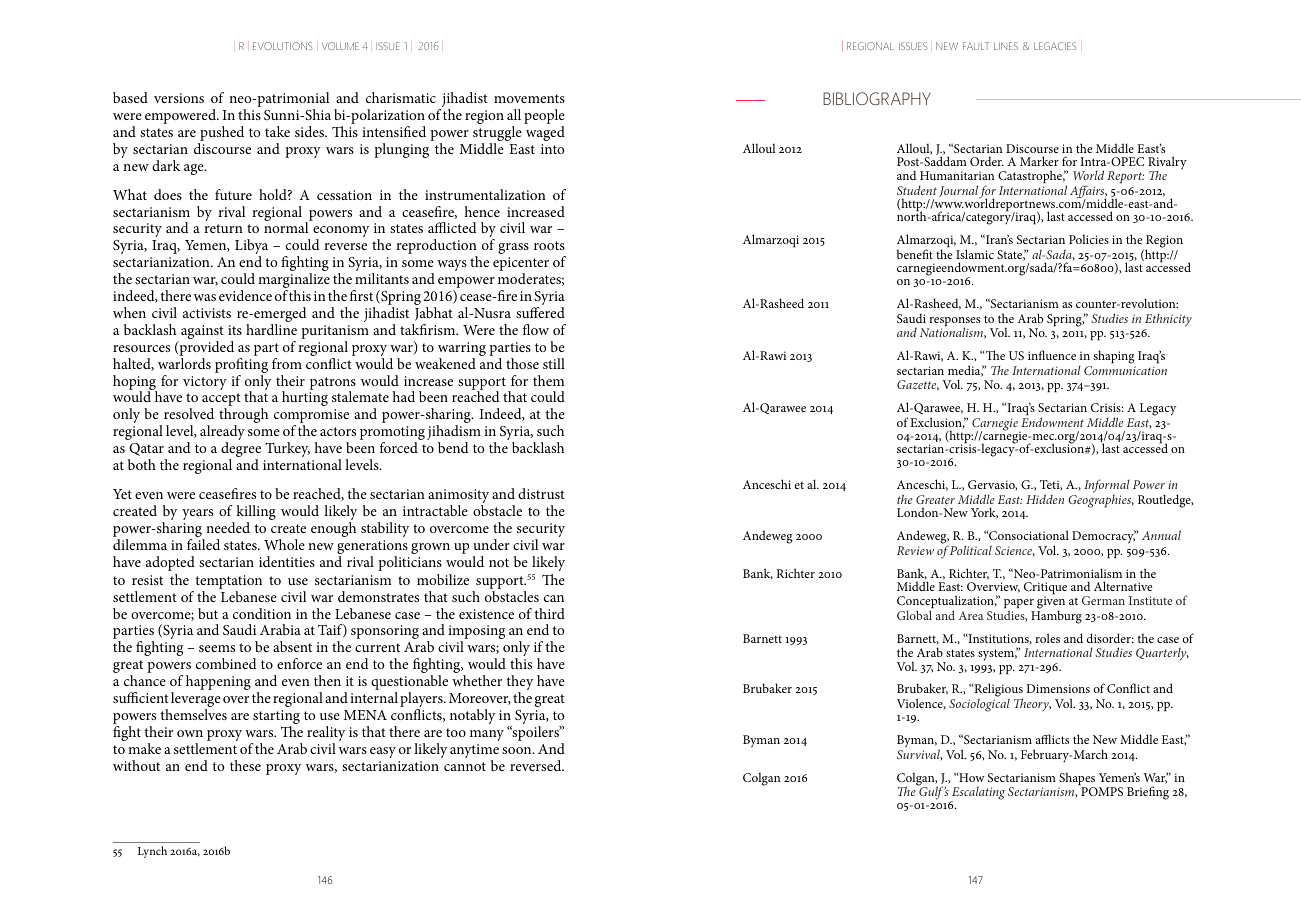 Image resolution: width=1301 pixels, height=924 pixels. What do you see at coordinates (465, 766) in the document?
I see `cannot` at bounding box center [465, 766].
